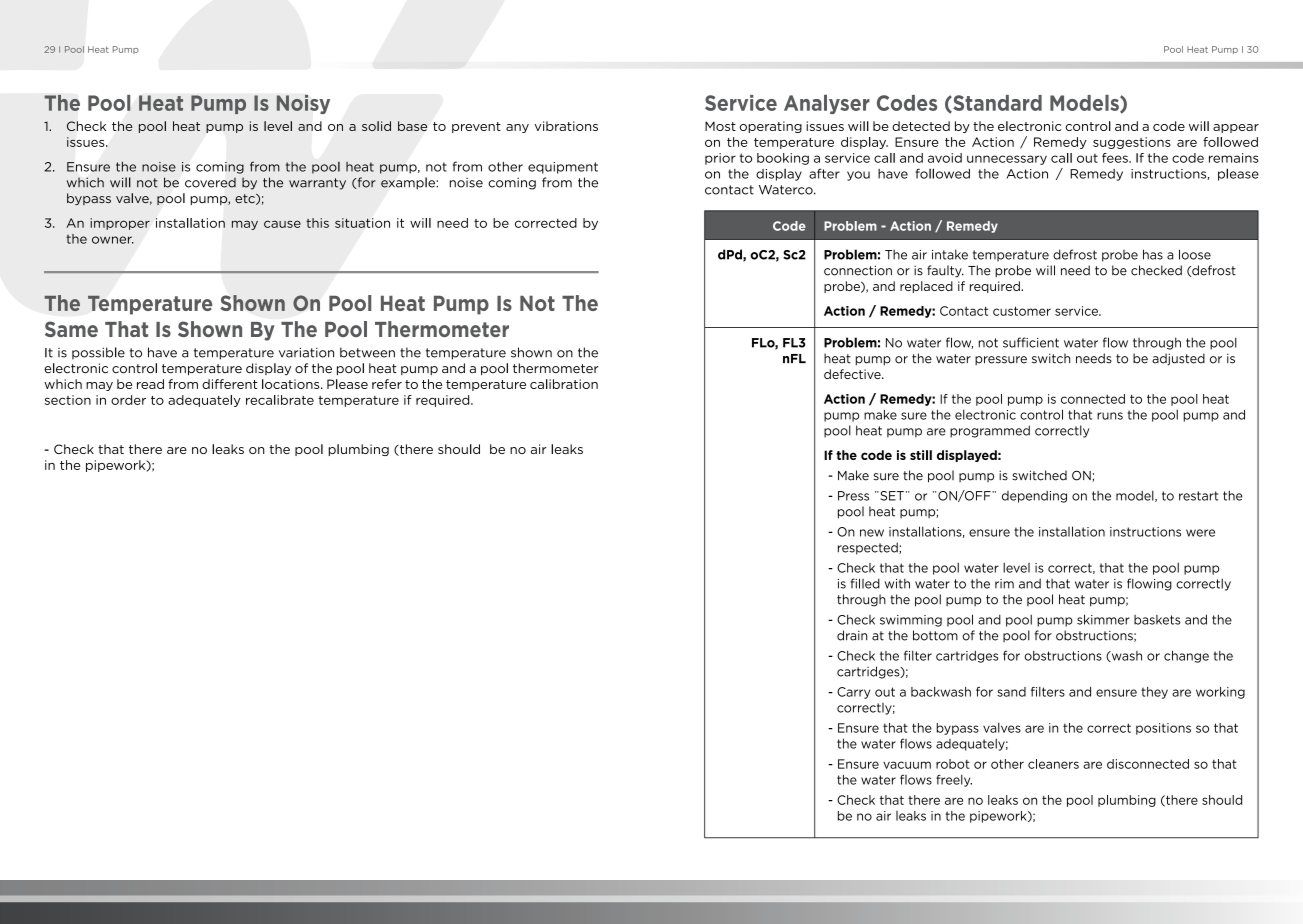 The width and height of the screenshot is (1303, 924). I want to click on has, so click(1153, 254).
